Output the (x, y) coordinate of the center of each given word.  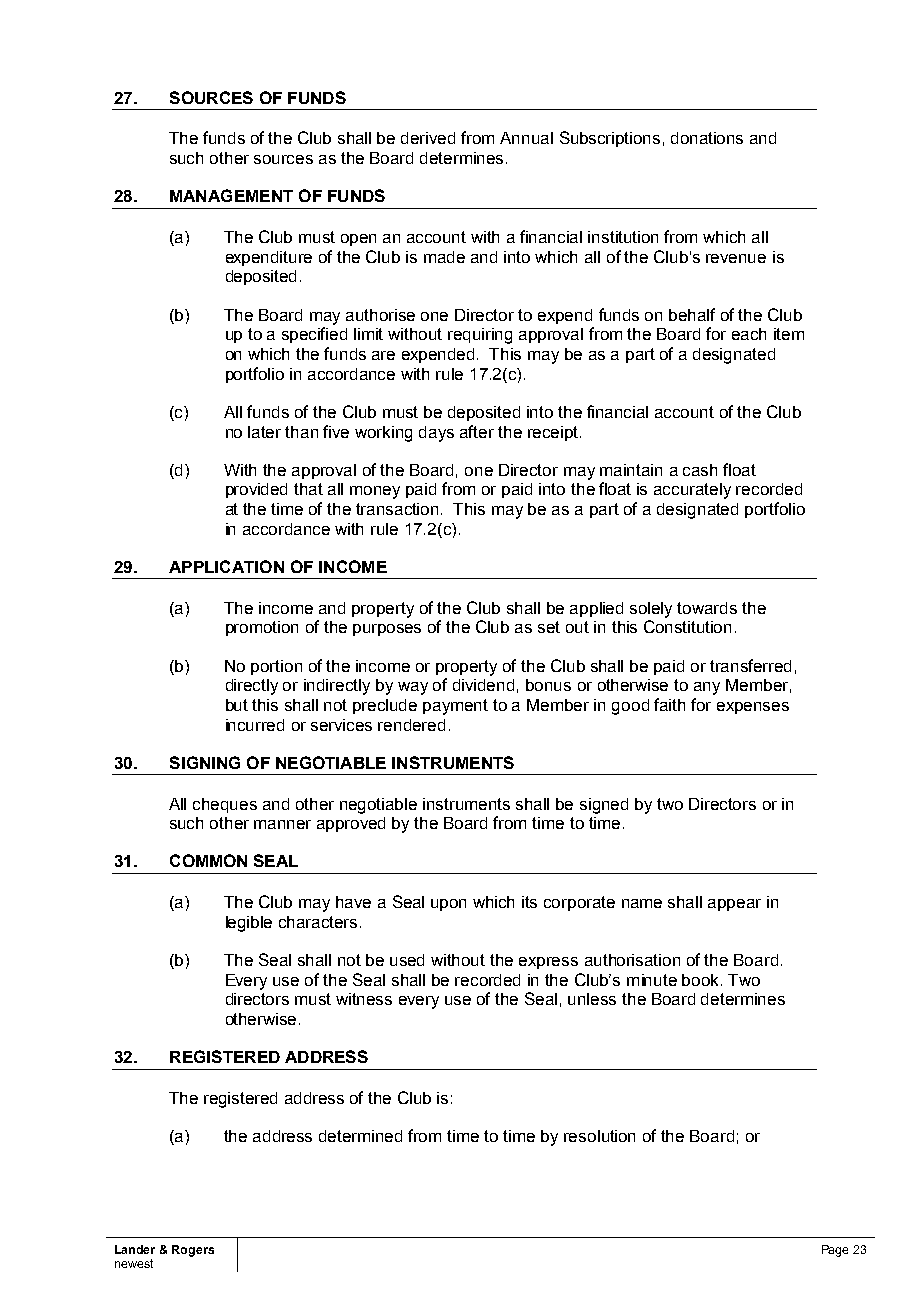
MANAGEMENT (231, 195)
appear (734, 905)
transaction (397, 509)
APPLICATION (226, 566)
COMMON (208, 860)
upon (448, 905)
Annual (526, 138)
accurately (692, 491)
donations (707, 138)
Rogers (193, 1251)
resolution (599, 1136)
